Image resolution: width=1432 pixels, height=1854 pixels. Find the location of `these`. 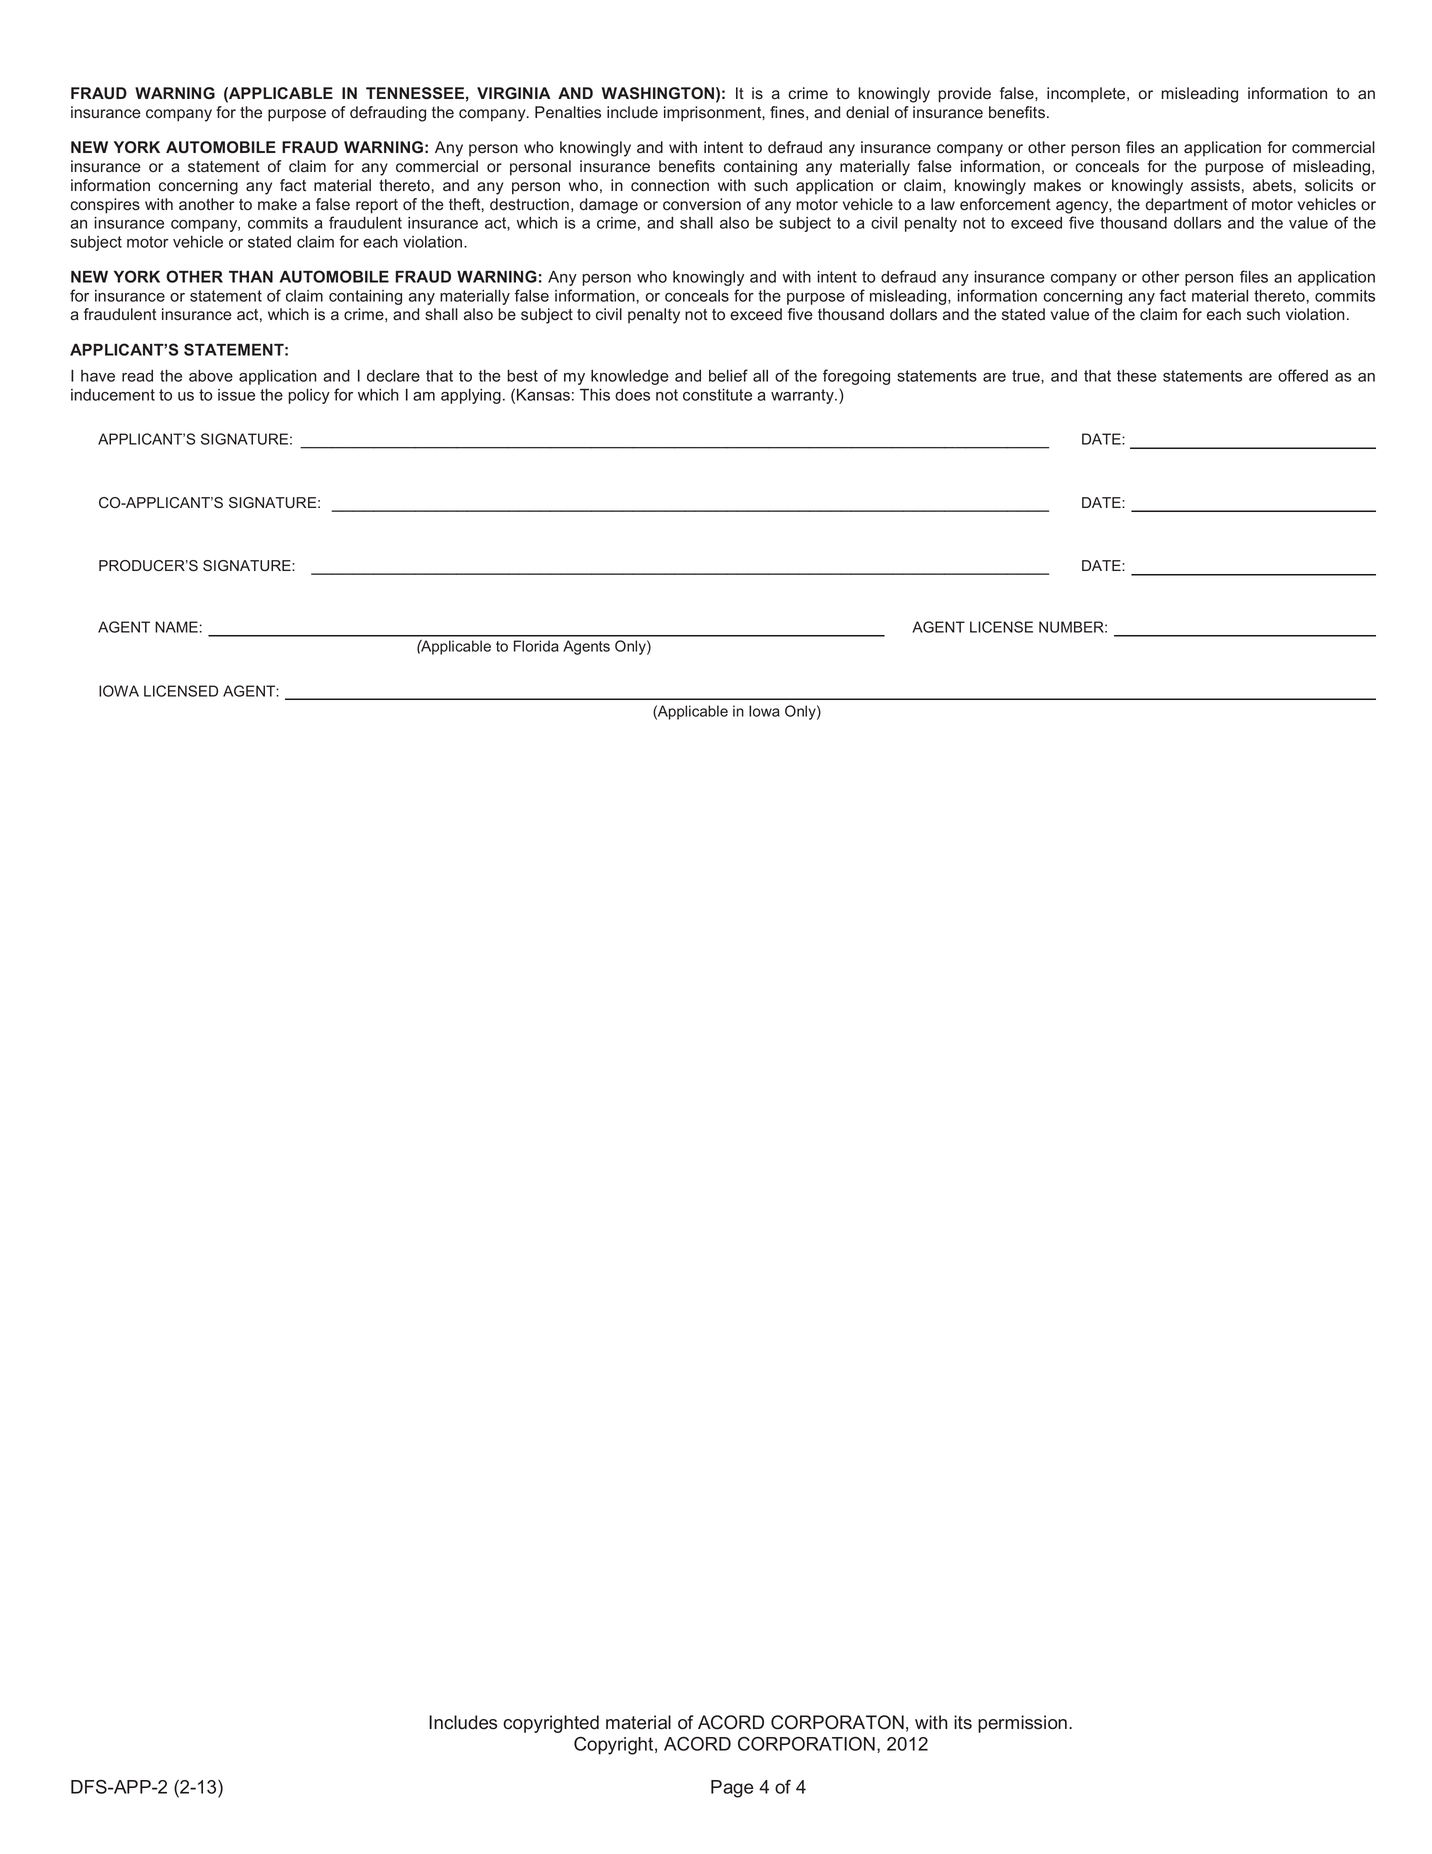

these is located at coordinates (1137, 376).
